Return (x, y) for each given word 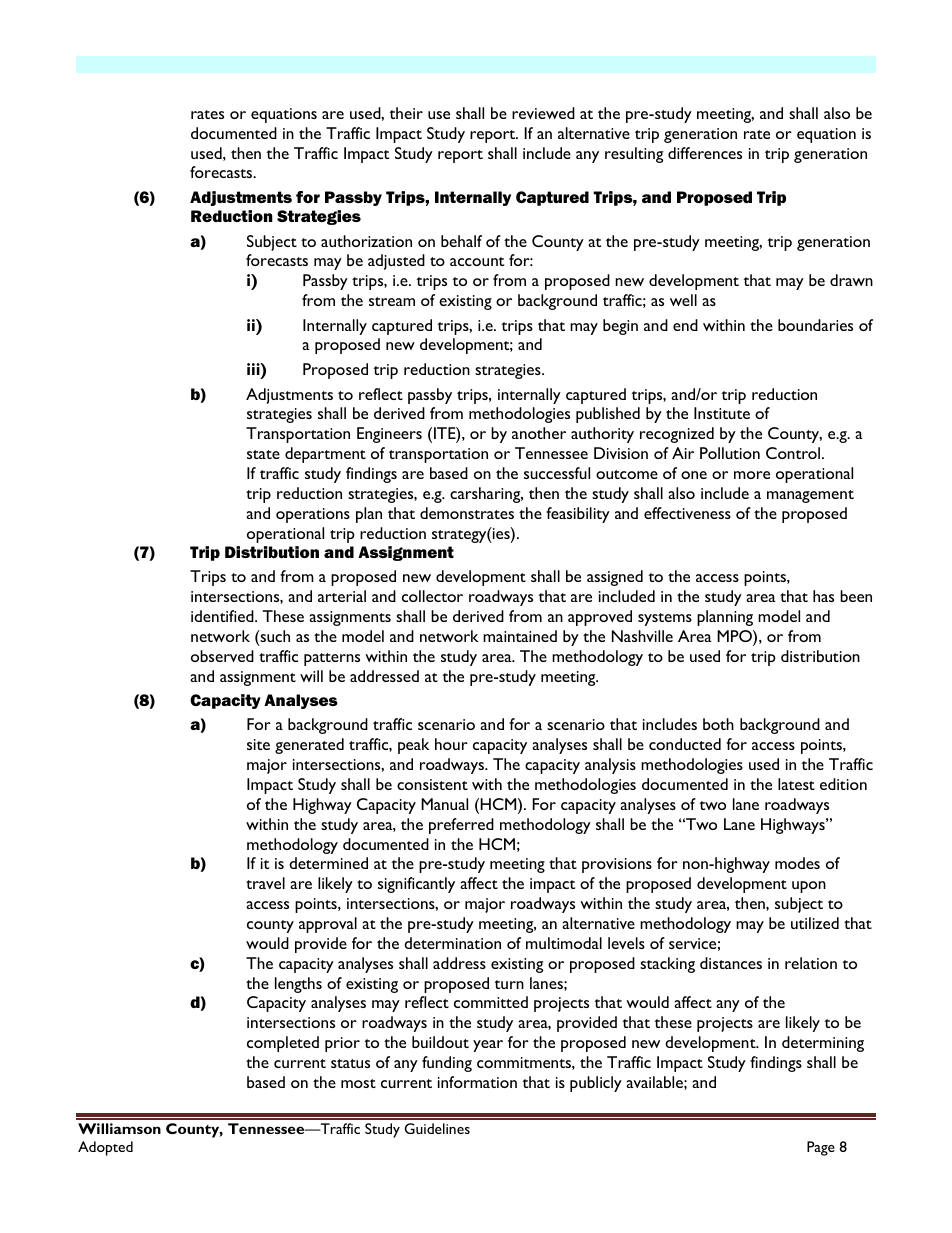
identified (223, 616)
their (406, 113)
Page (821, 1148)
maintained (520, 636)
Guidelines (437, 1128)
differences (705, 153)
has (823, 596)
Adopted (105, 1148)
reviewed (543, 113)
